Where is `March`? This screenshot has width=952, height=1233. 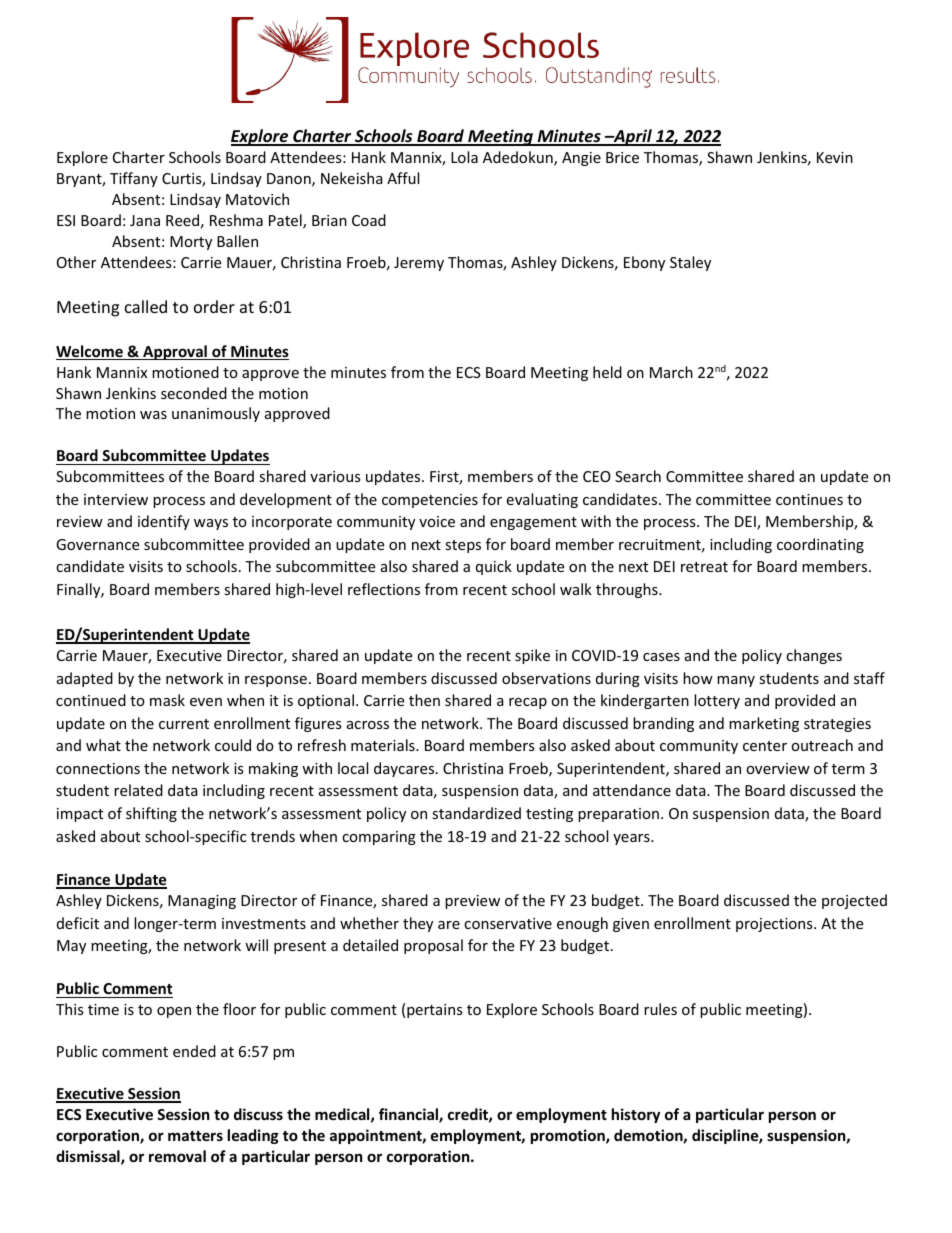 March is located at coordinates (671, 372).
